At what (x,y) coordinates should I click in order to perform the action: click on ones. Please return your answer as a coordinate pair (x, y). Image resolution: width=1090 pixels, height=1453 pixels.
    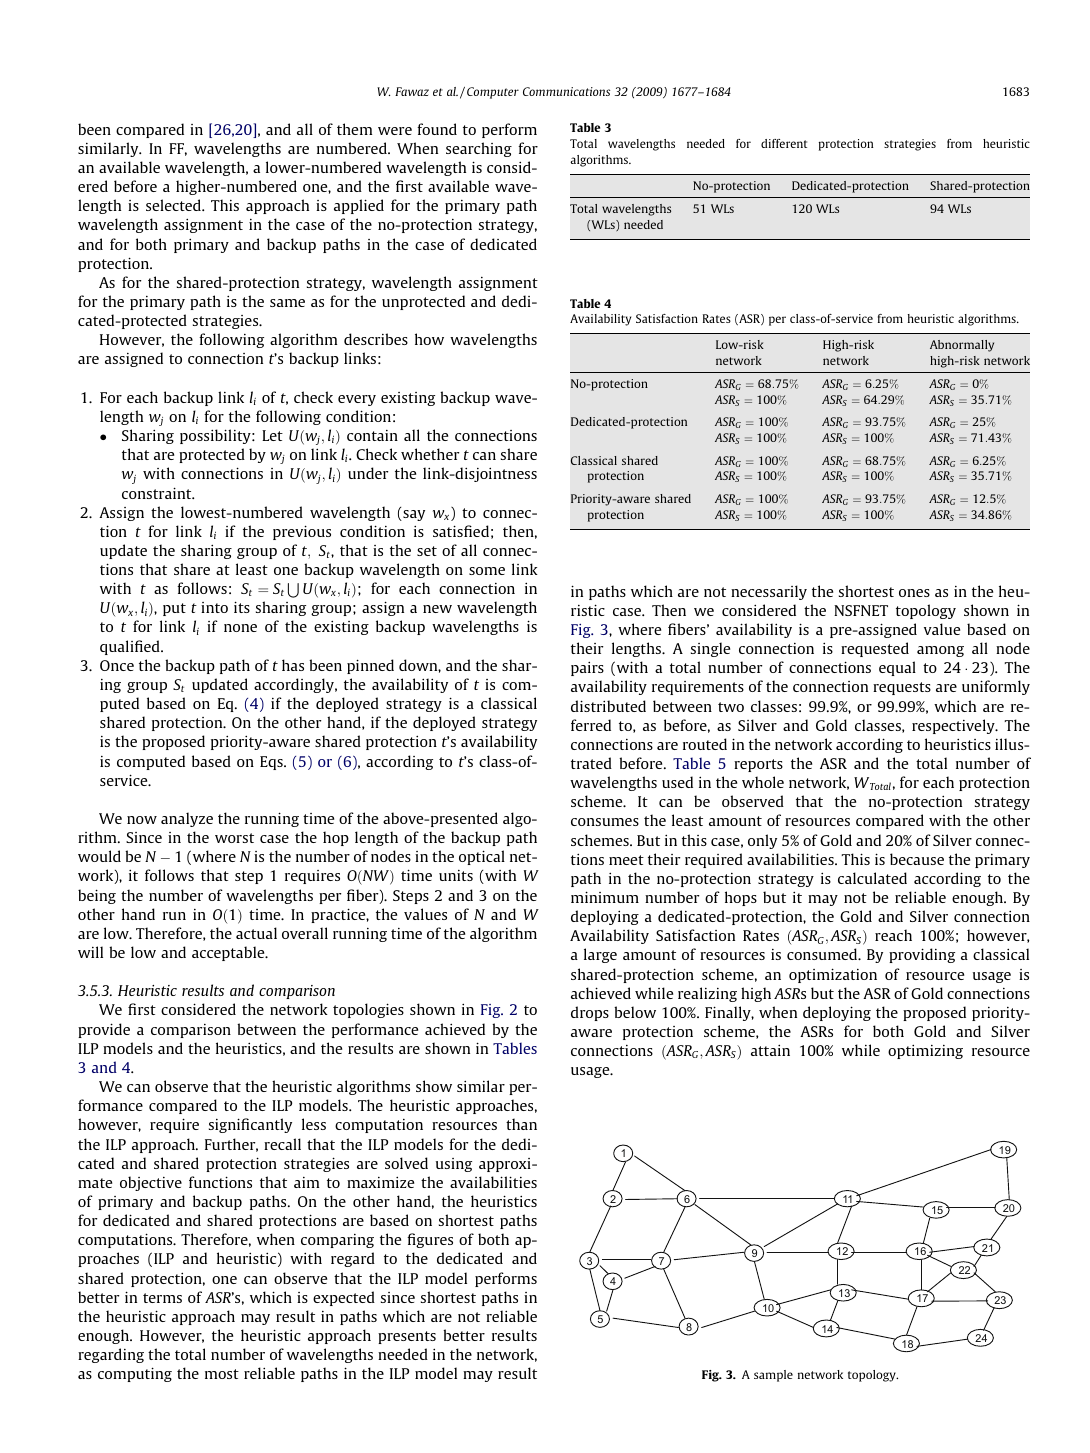
    Looking at the image, I should click on (914, 593).
